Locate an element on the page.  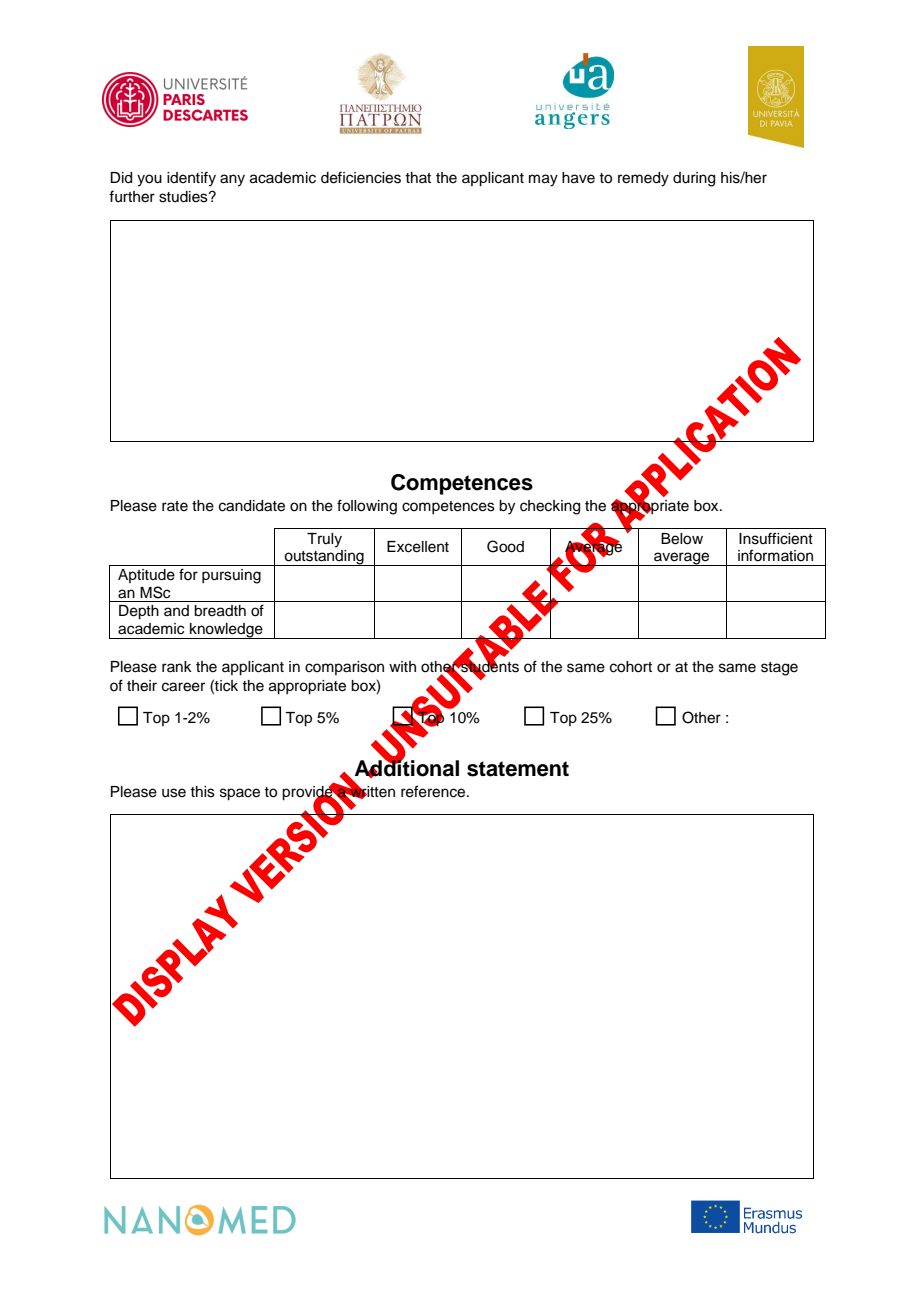
Excellent is located at coordinates (418, 547).
